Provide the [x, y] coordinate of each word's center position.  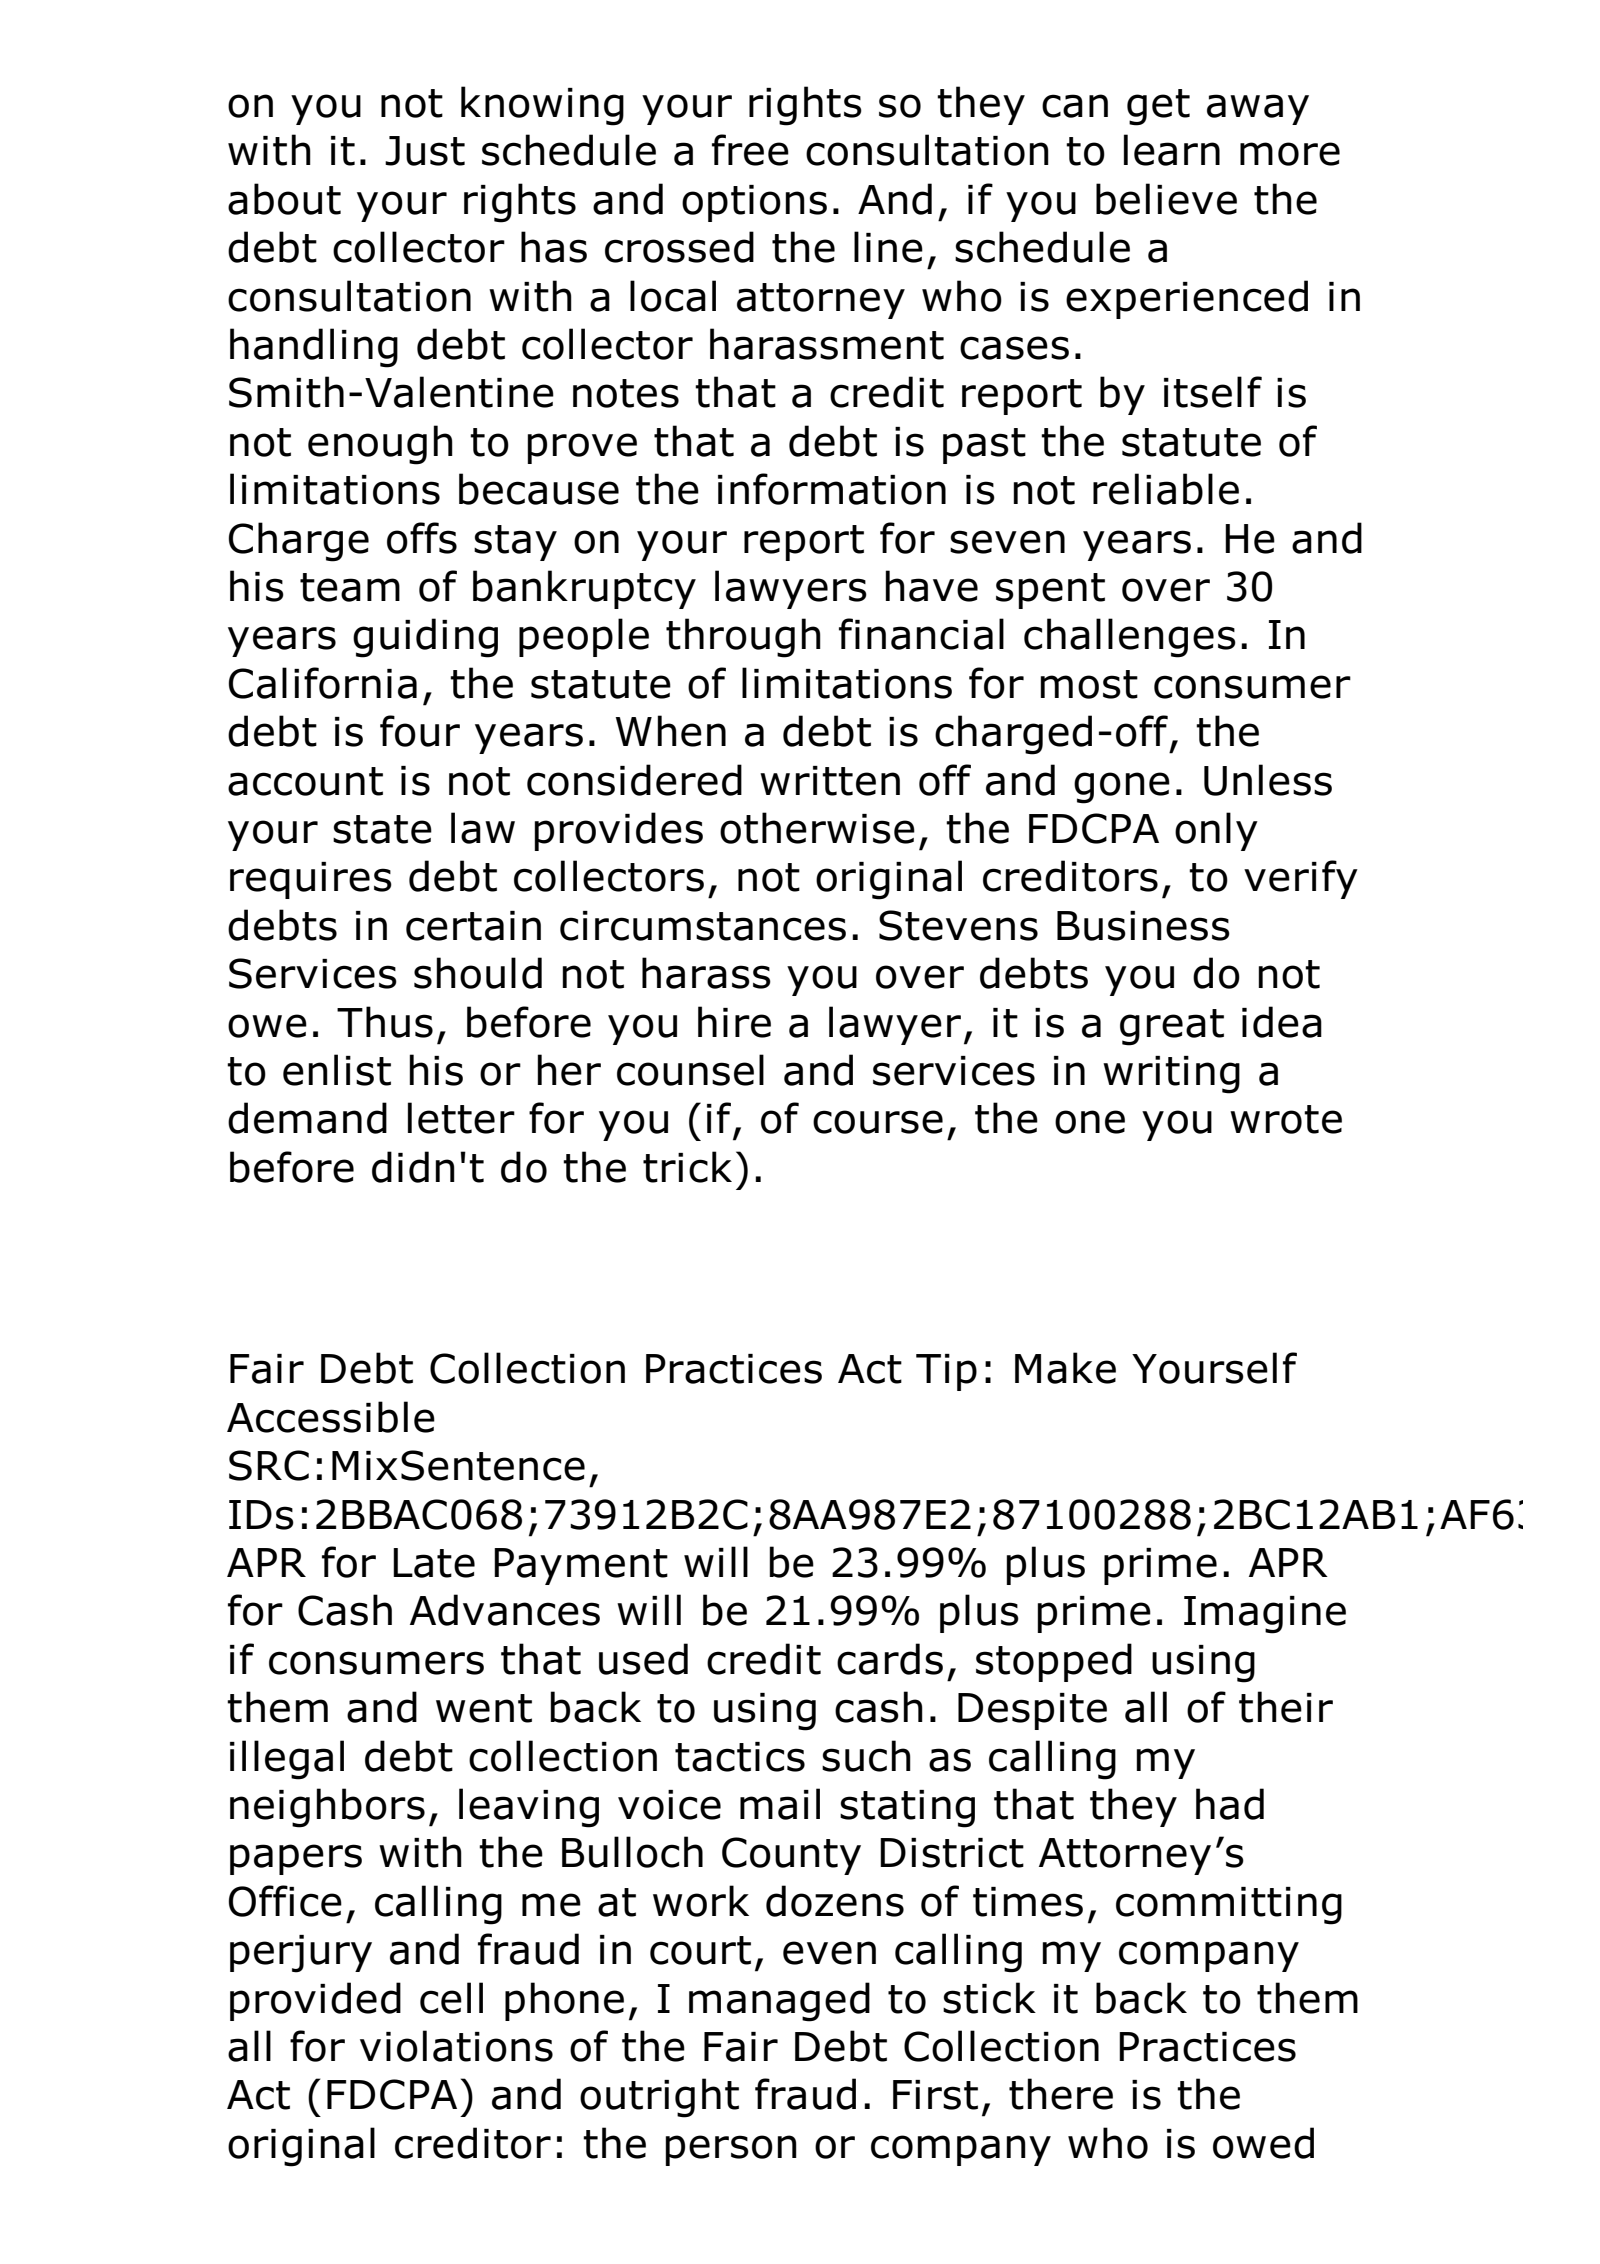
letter [461, 1118]
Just [425, 151]
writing [1171, 1075]
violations [456, 2046]
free [750, 150]
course [878, 1122]
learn [1172, 150]
